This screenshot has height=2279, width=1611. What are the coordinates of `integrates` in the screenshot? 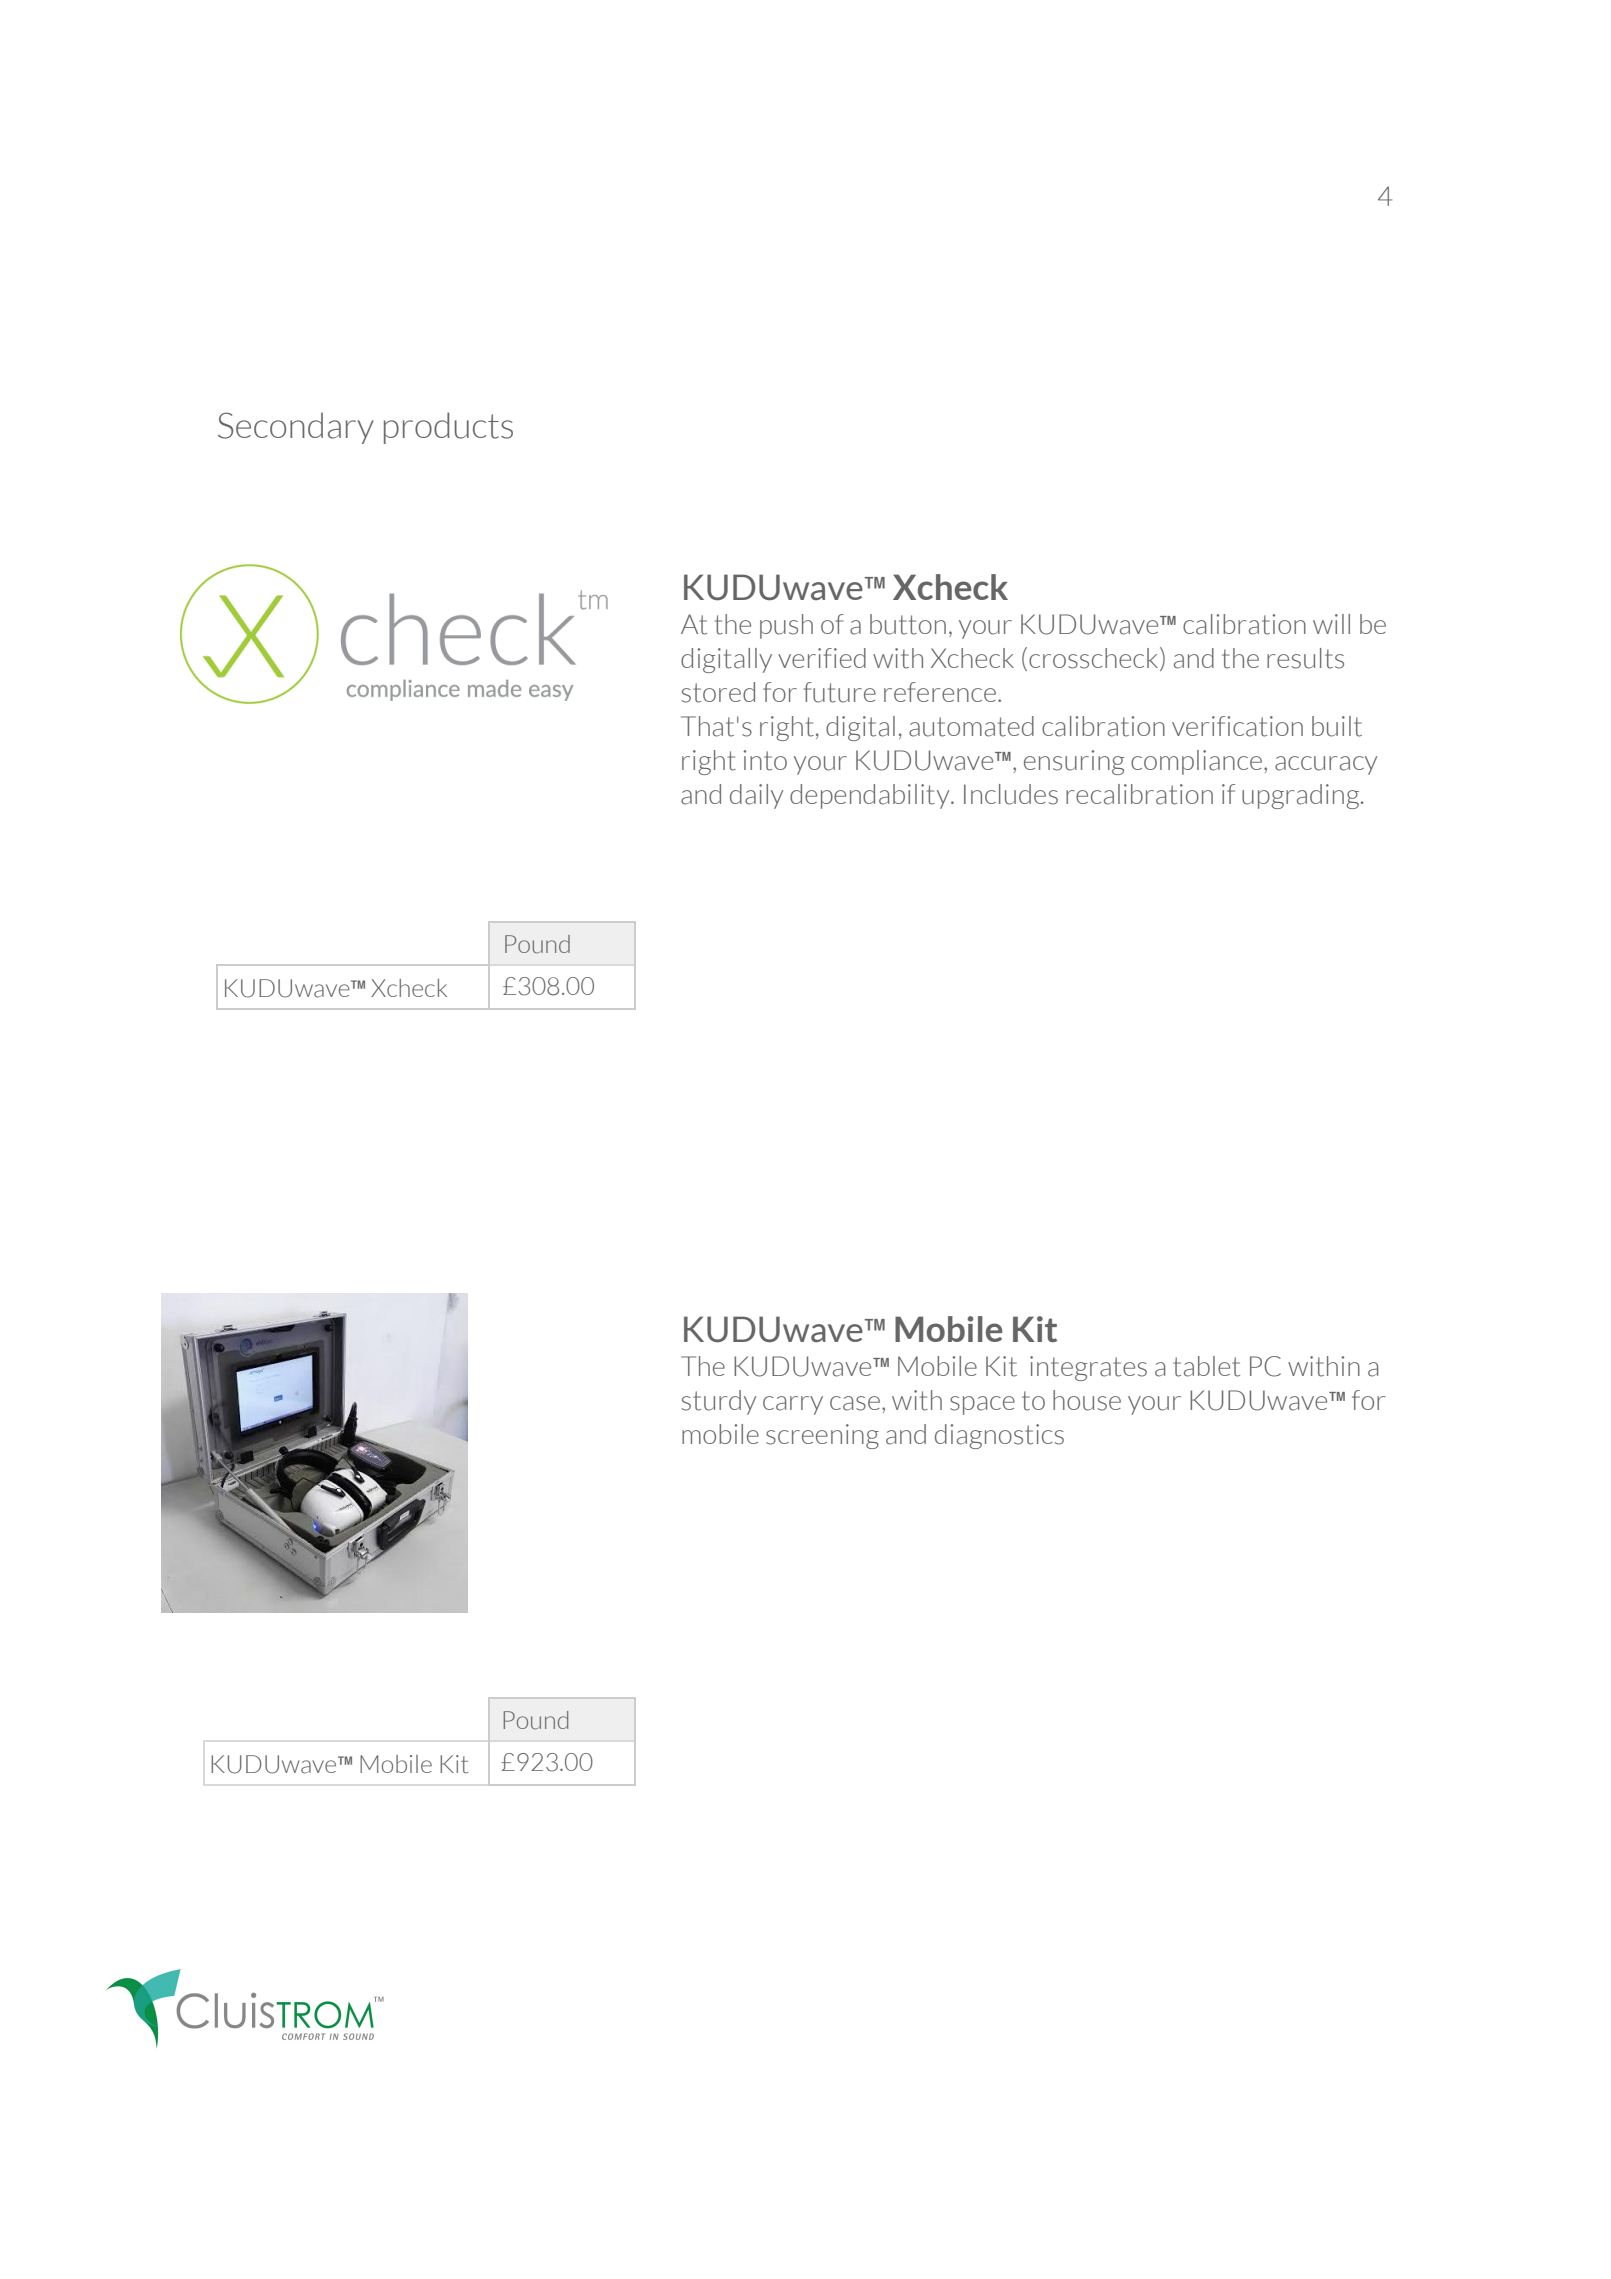 It's located at (1088, 1368).
